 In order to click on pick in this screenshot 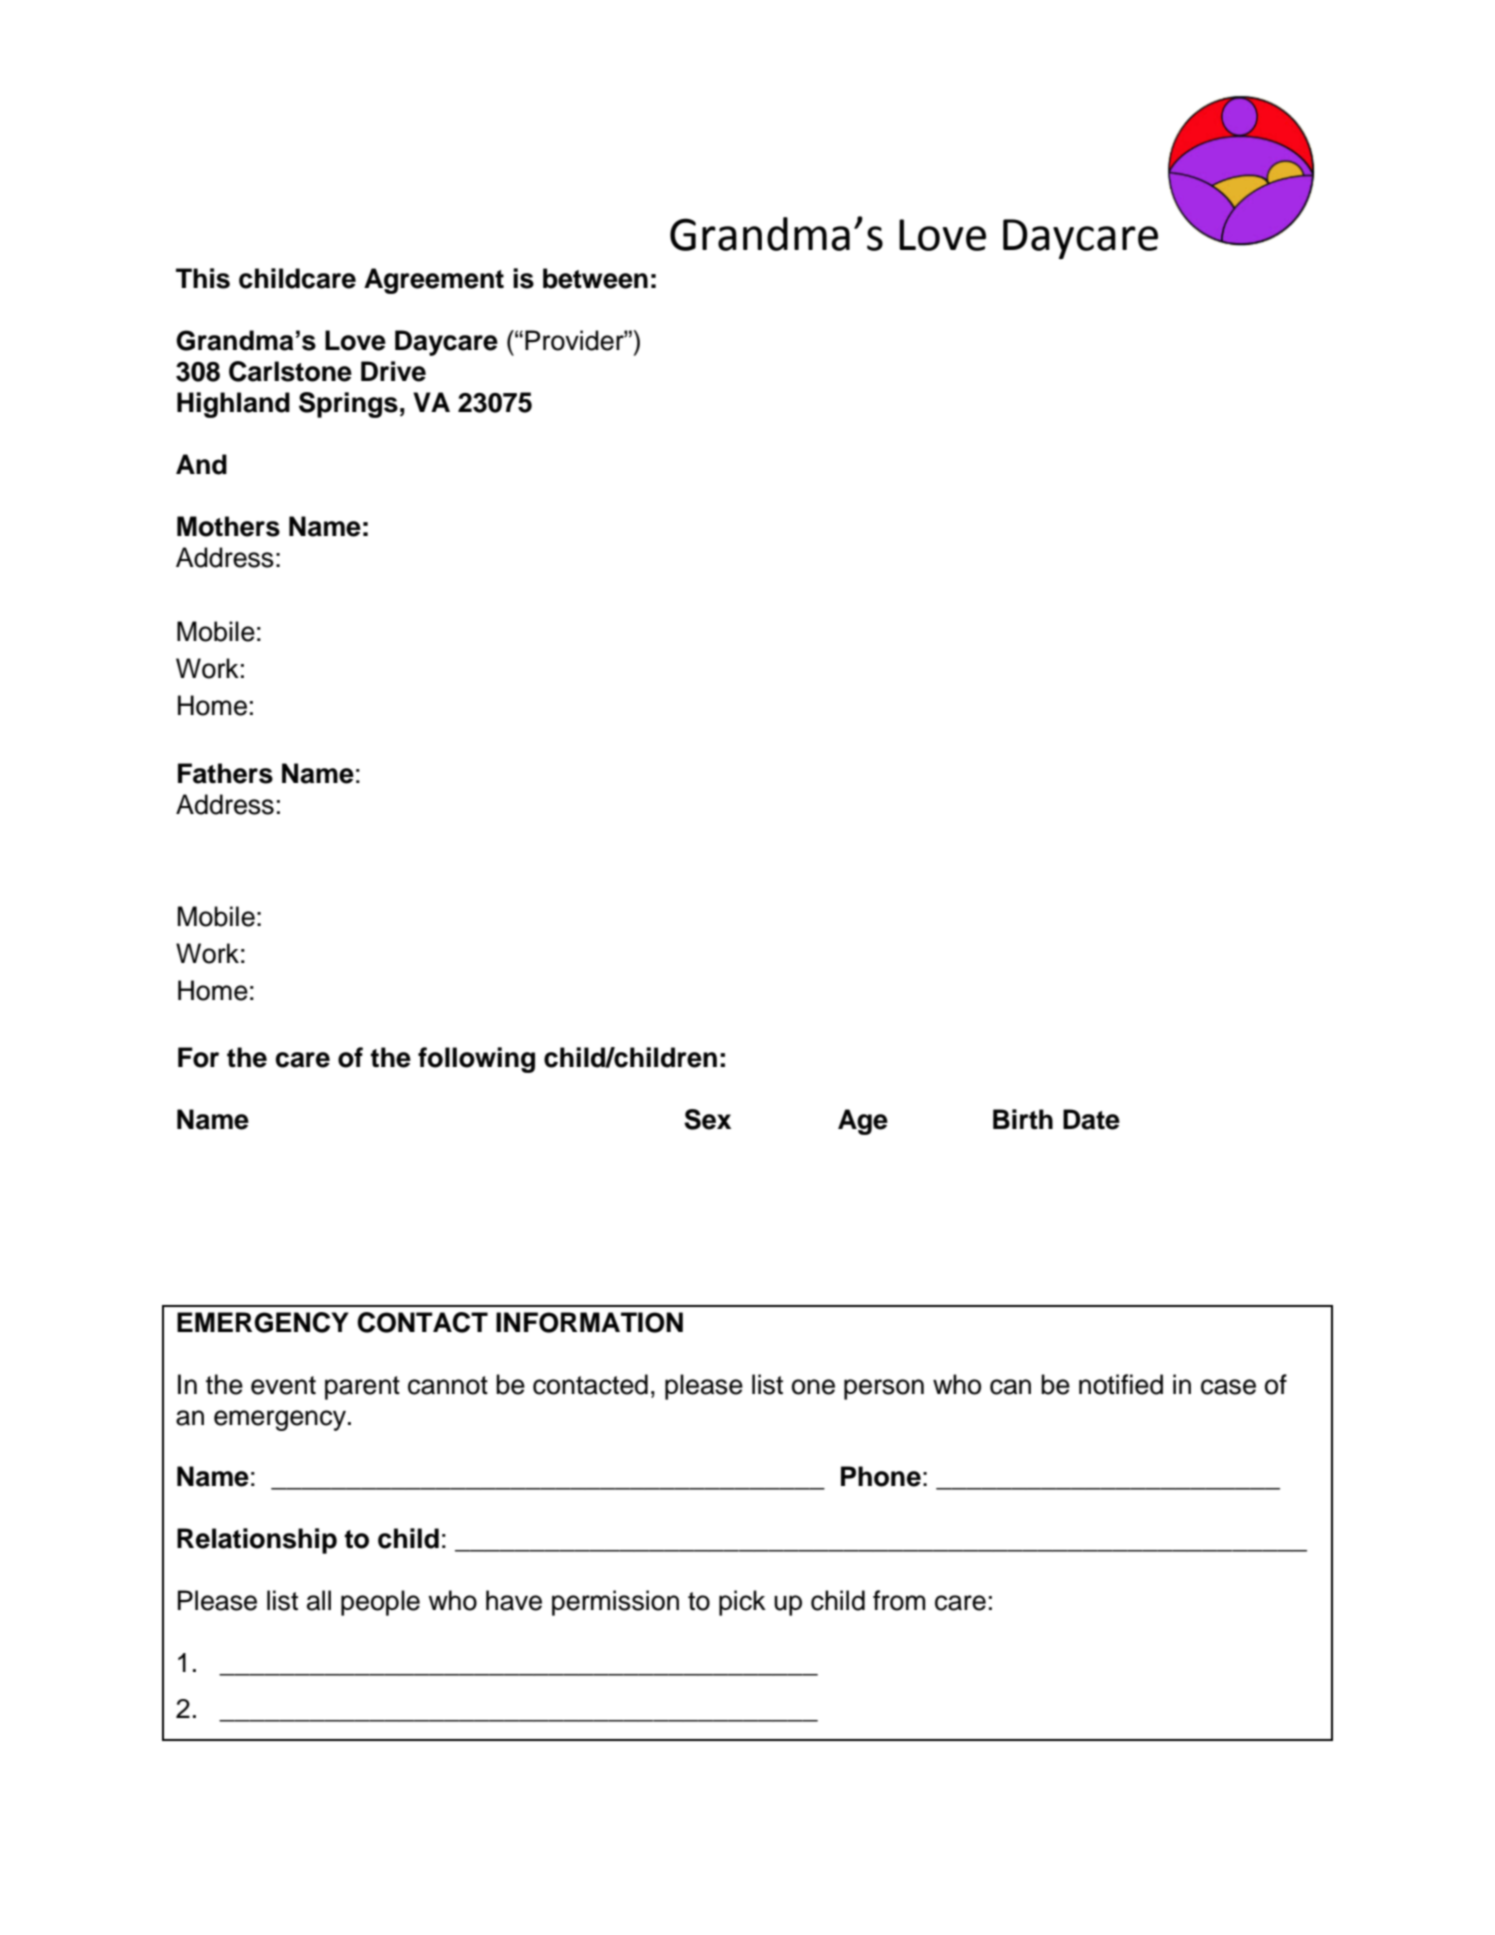, I will do `click(742, 1603)`.
